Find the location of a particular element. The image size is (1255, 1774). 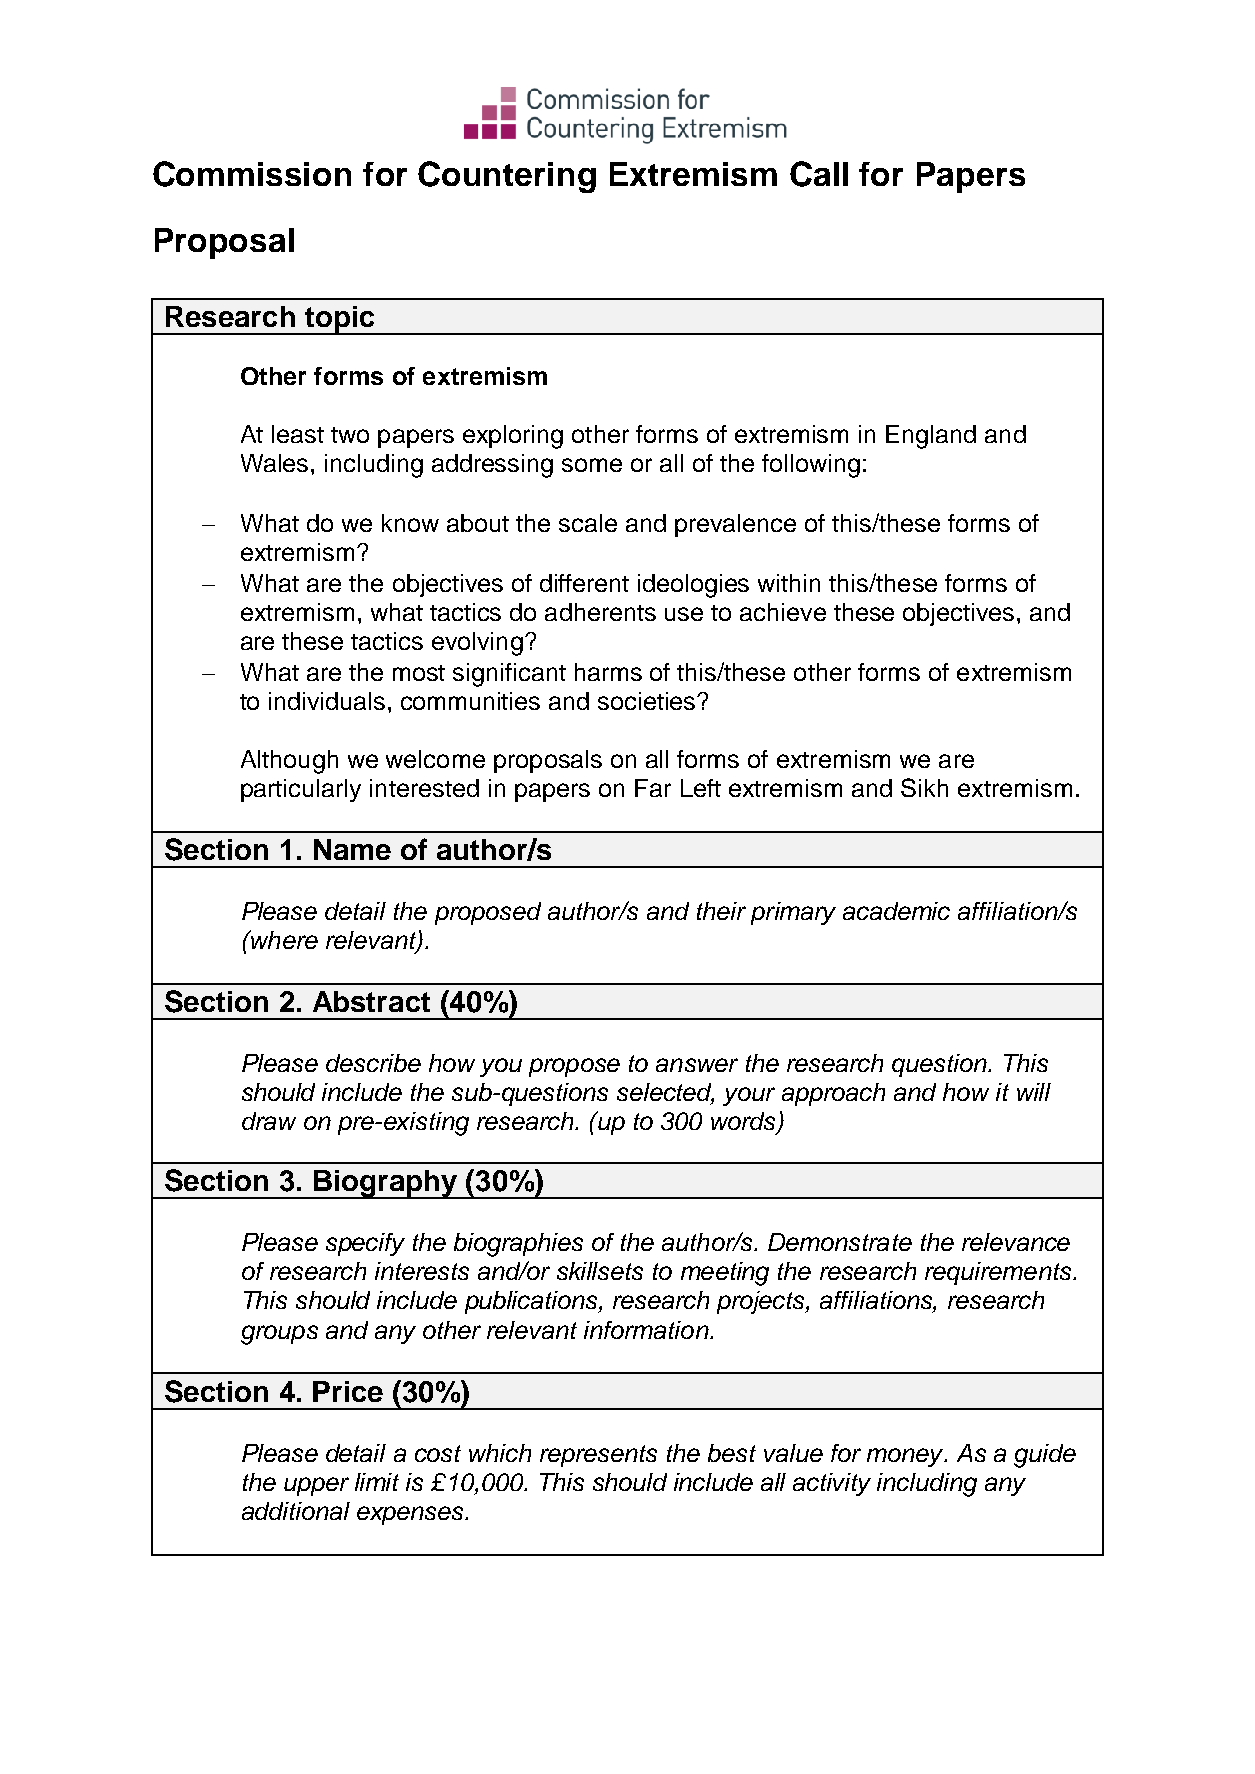

individuals is located at coordinates (327, 701).
